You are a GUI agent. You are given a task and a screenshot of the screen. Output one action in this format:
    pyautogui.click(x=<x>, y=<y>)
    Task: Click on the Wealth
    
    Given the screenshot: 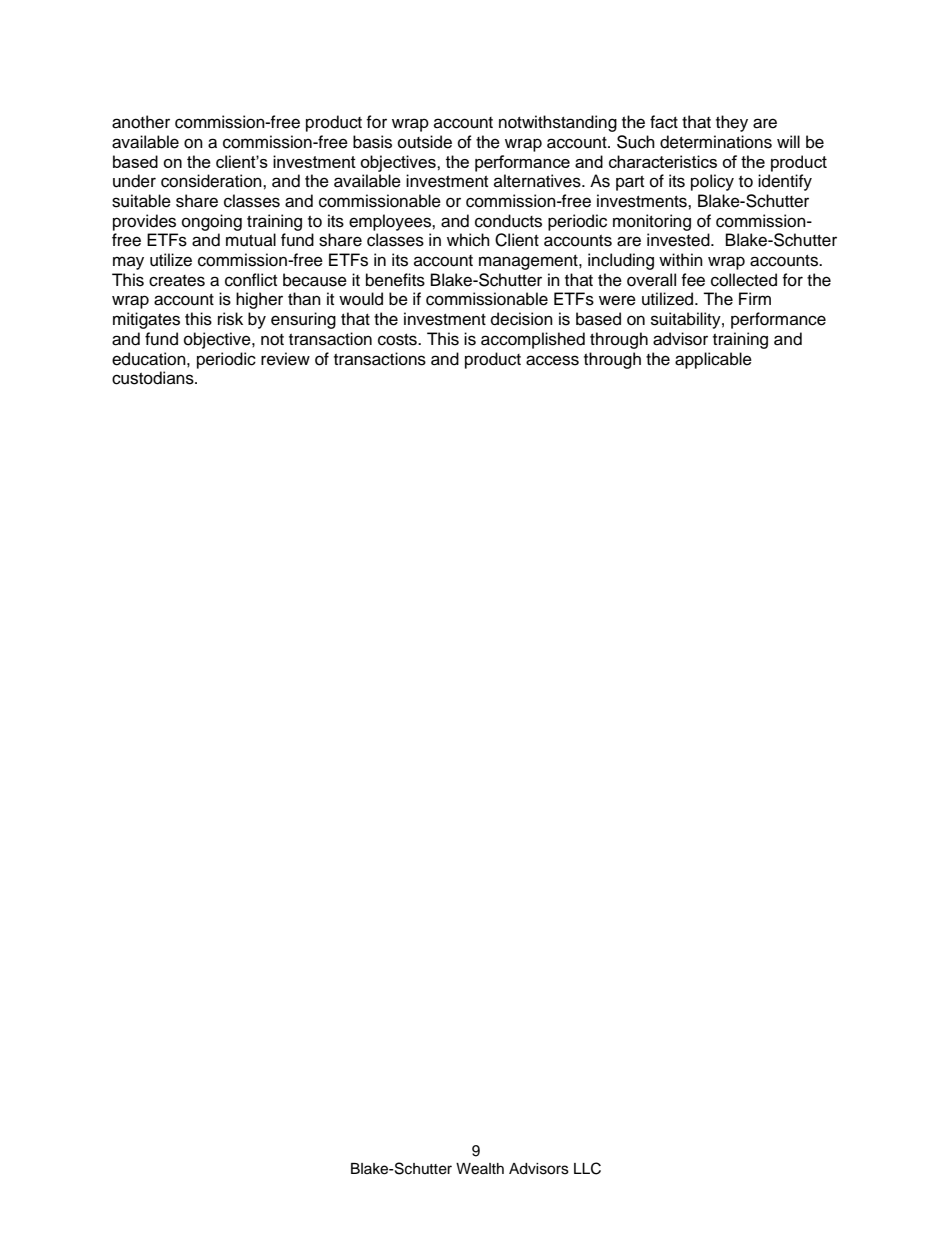 What is the action you would take?
    pyautogui.click(x=480, y=1169)
